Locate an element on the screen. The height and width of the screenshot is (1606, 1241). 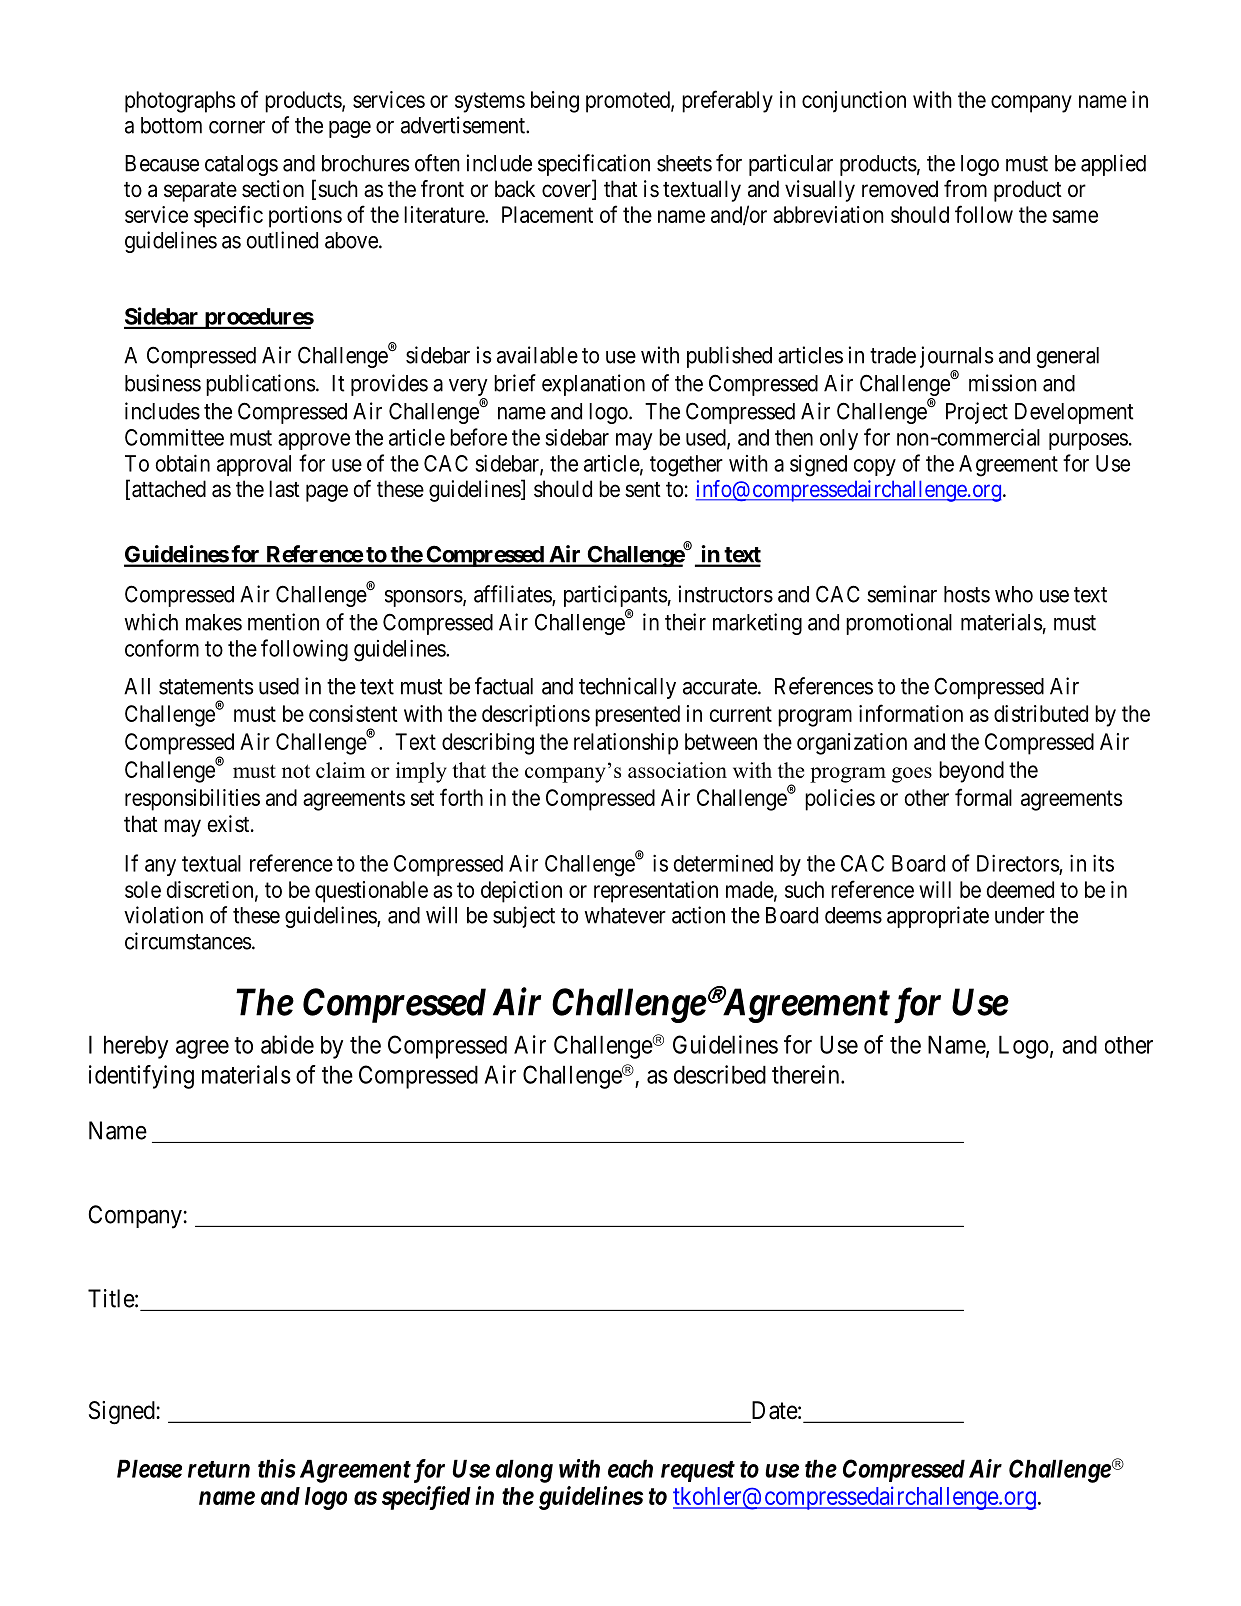
from is located at coordinates (965, 188).
